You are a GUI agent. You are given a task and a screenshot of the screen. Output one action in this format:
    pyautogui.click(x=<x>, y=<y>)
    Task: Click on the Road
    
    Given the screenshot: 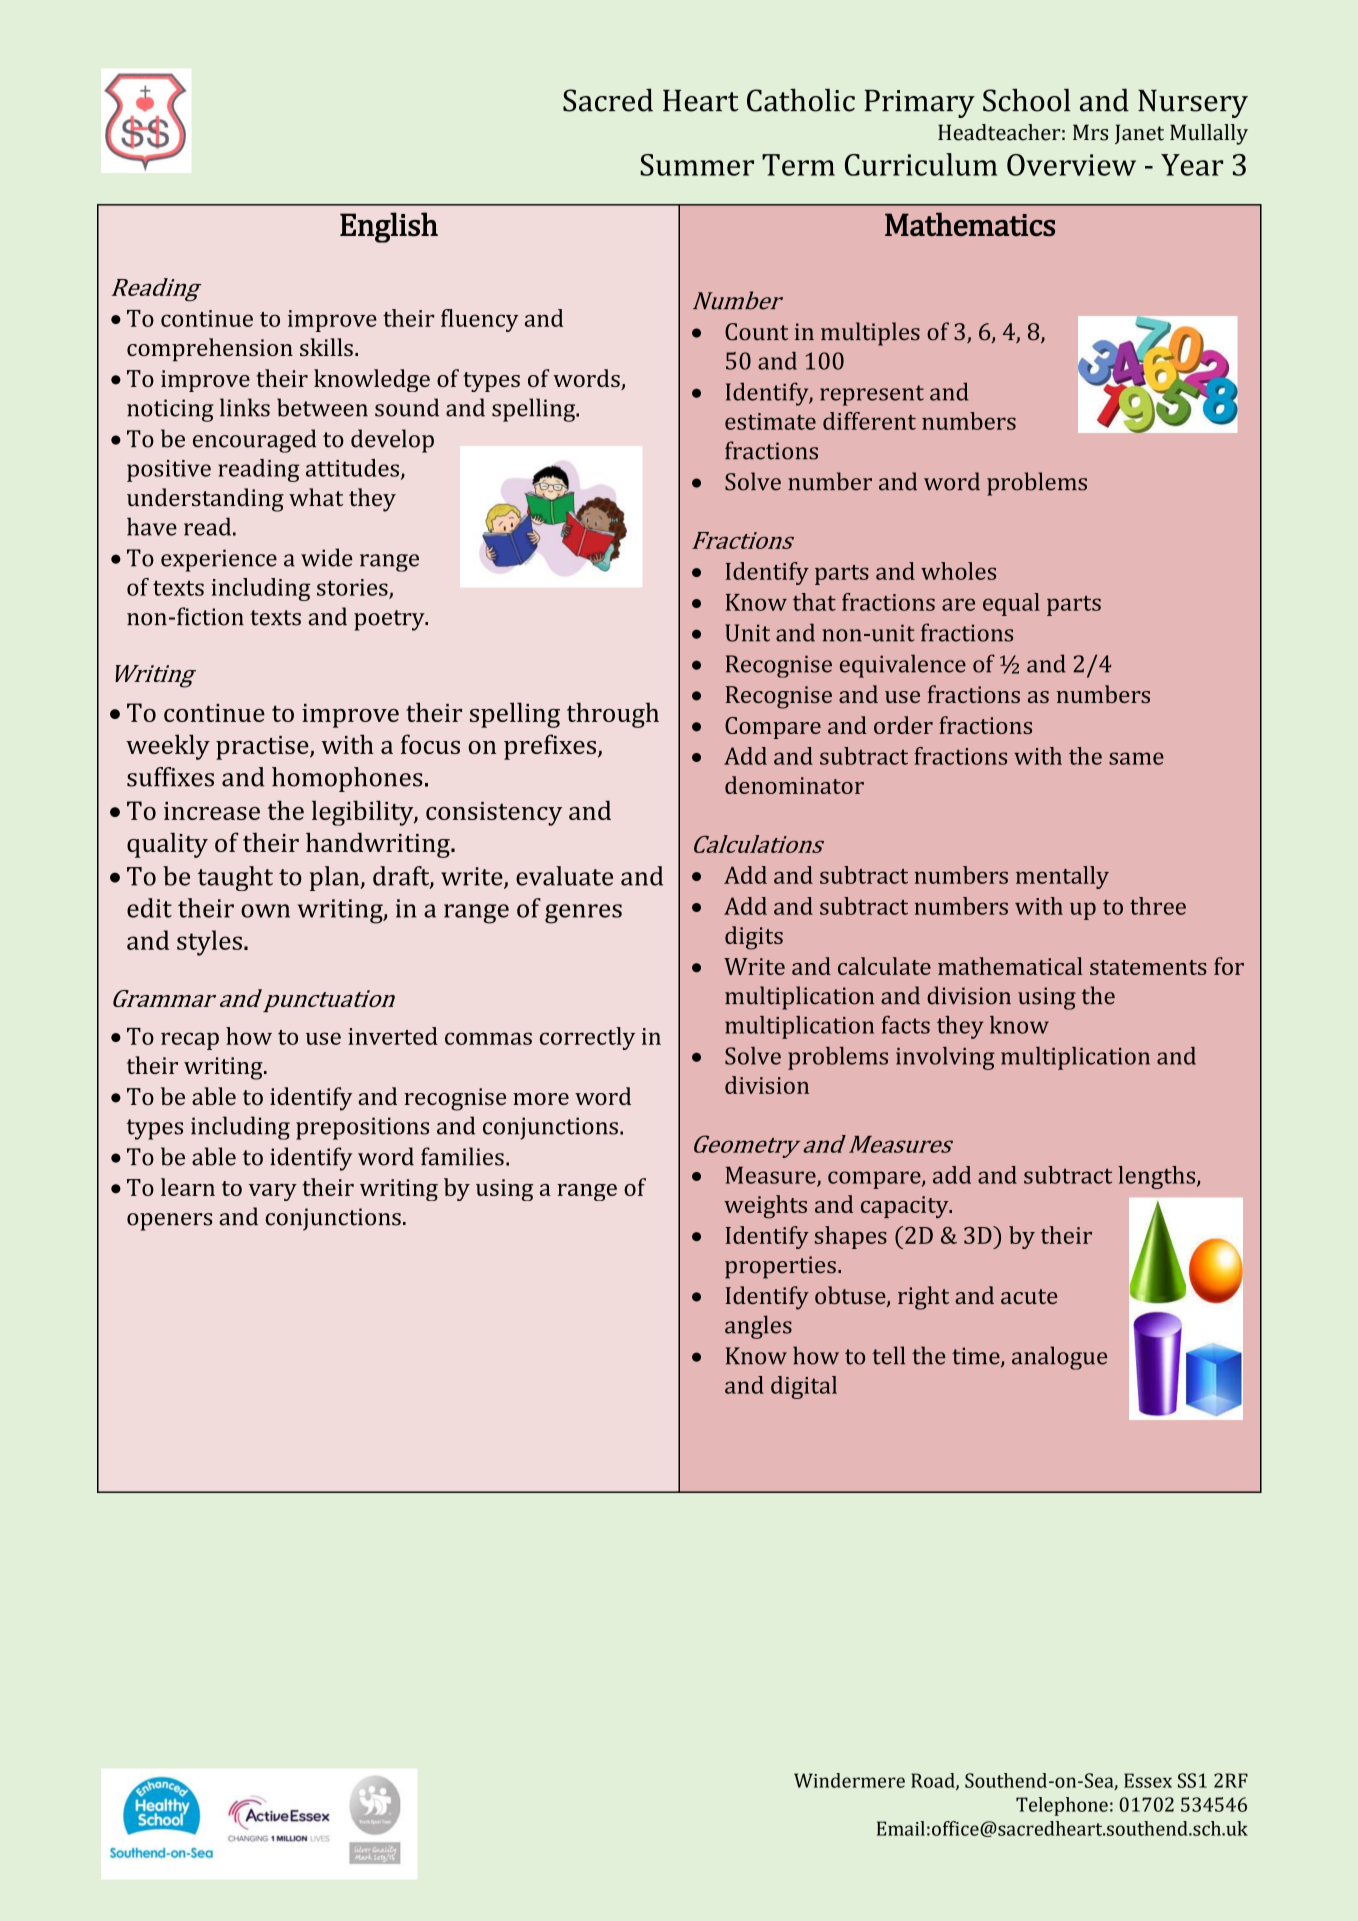 What is the action you would take?
    pyautogui.click(x=934, y=1781)
